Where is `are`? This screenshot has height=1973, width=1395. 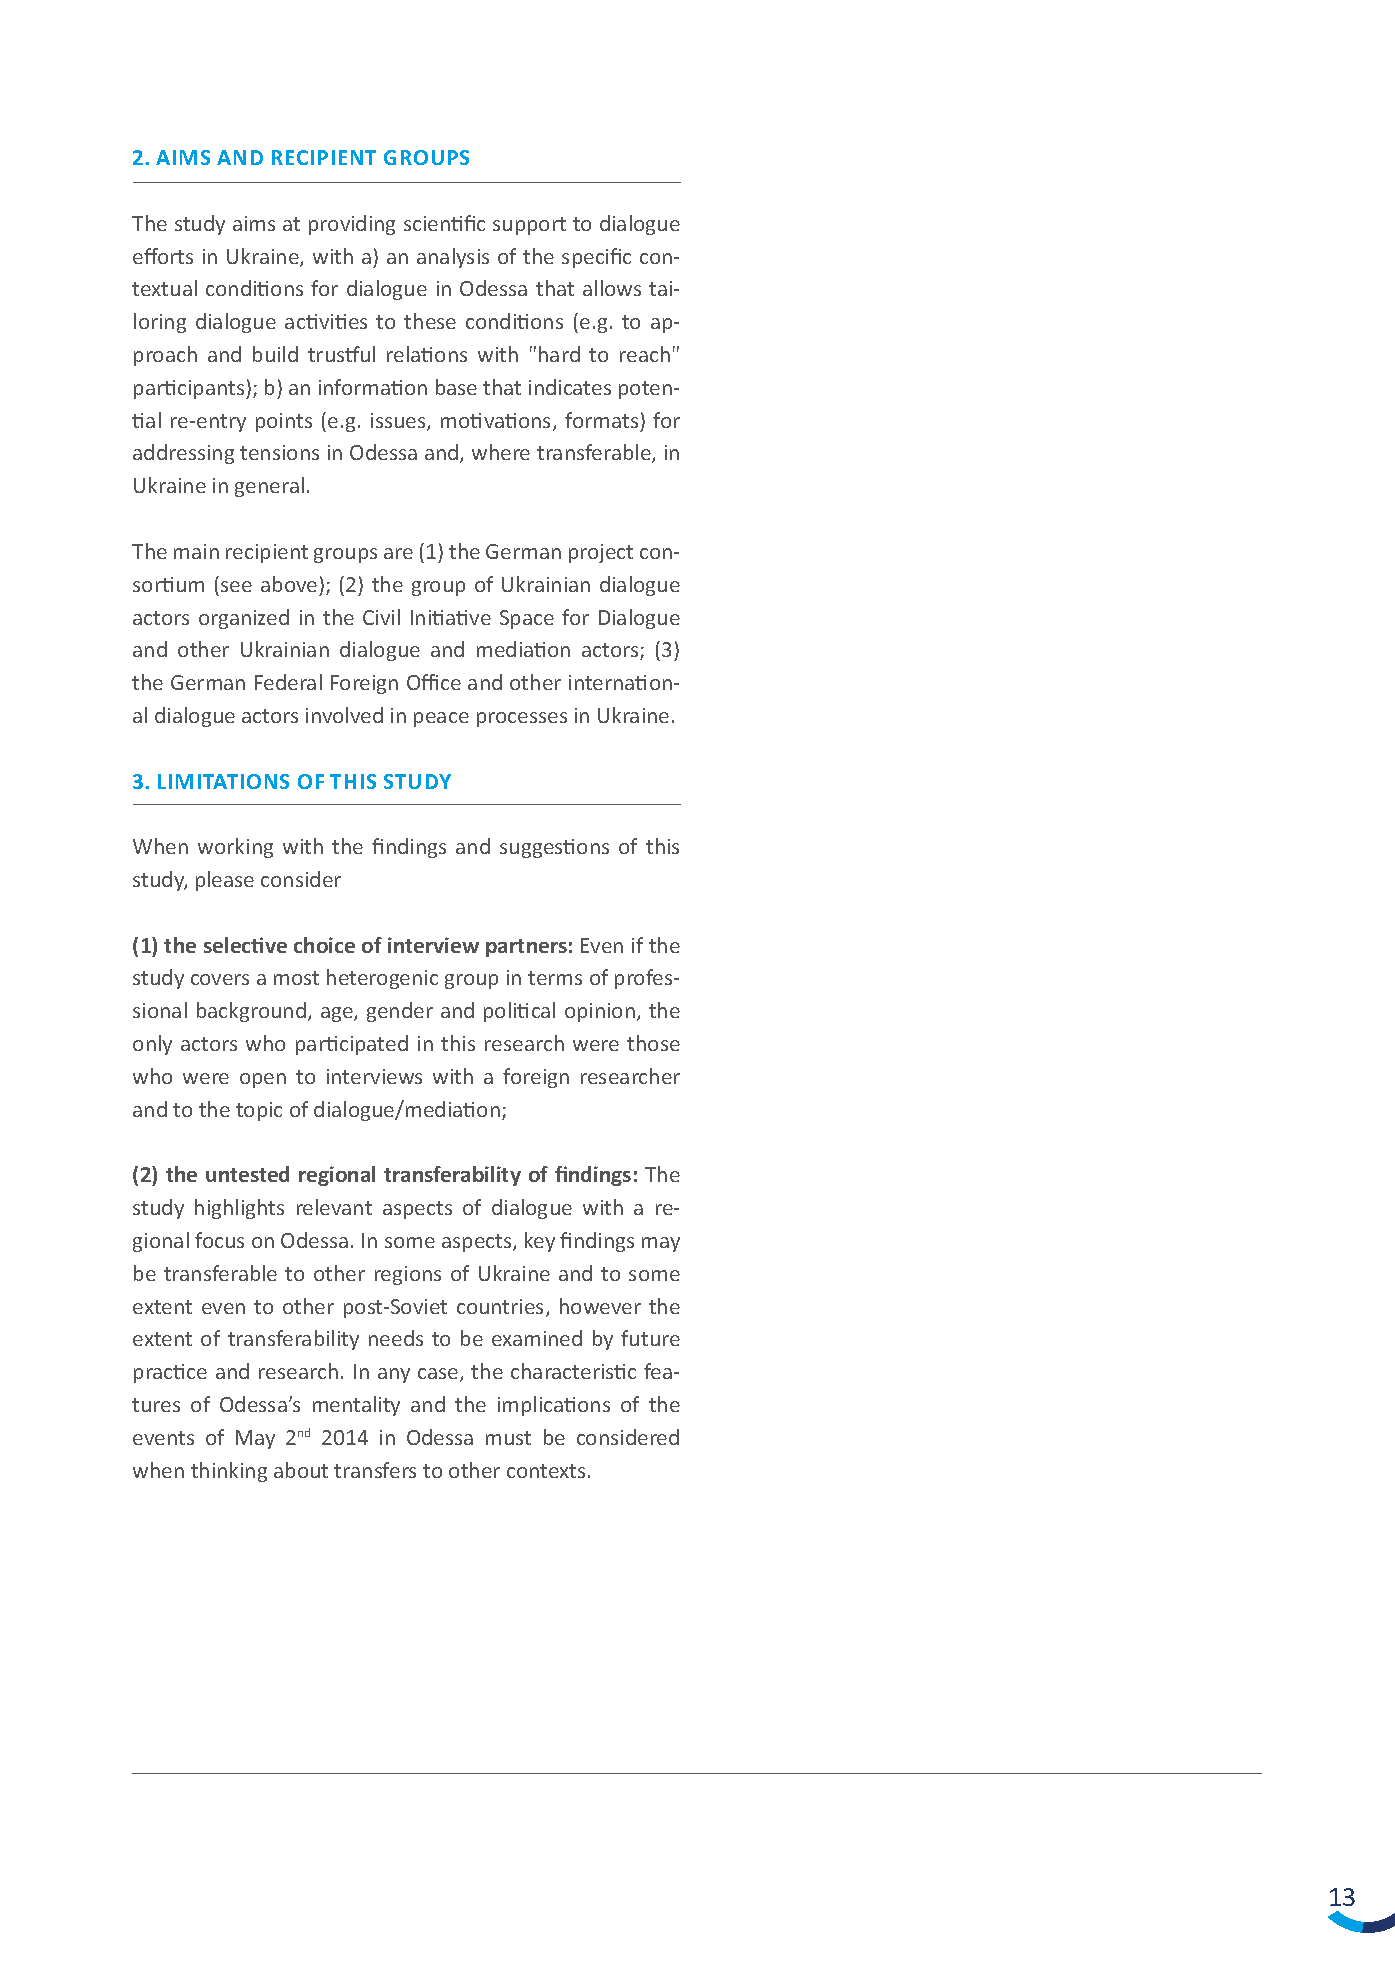 are is located at coordinates (398, 553).
